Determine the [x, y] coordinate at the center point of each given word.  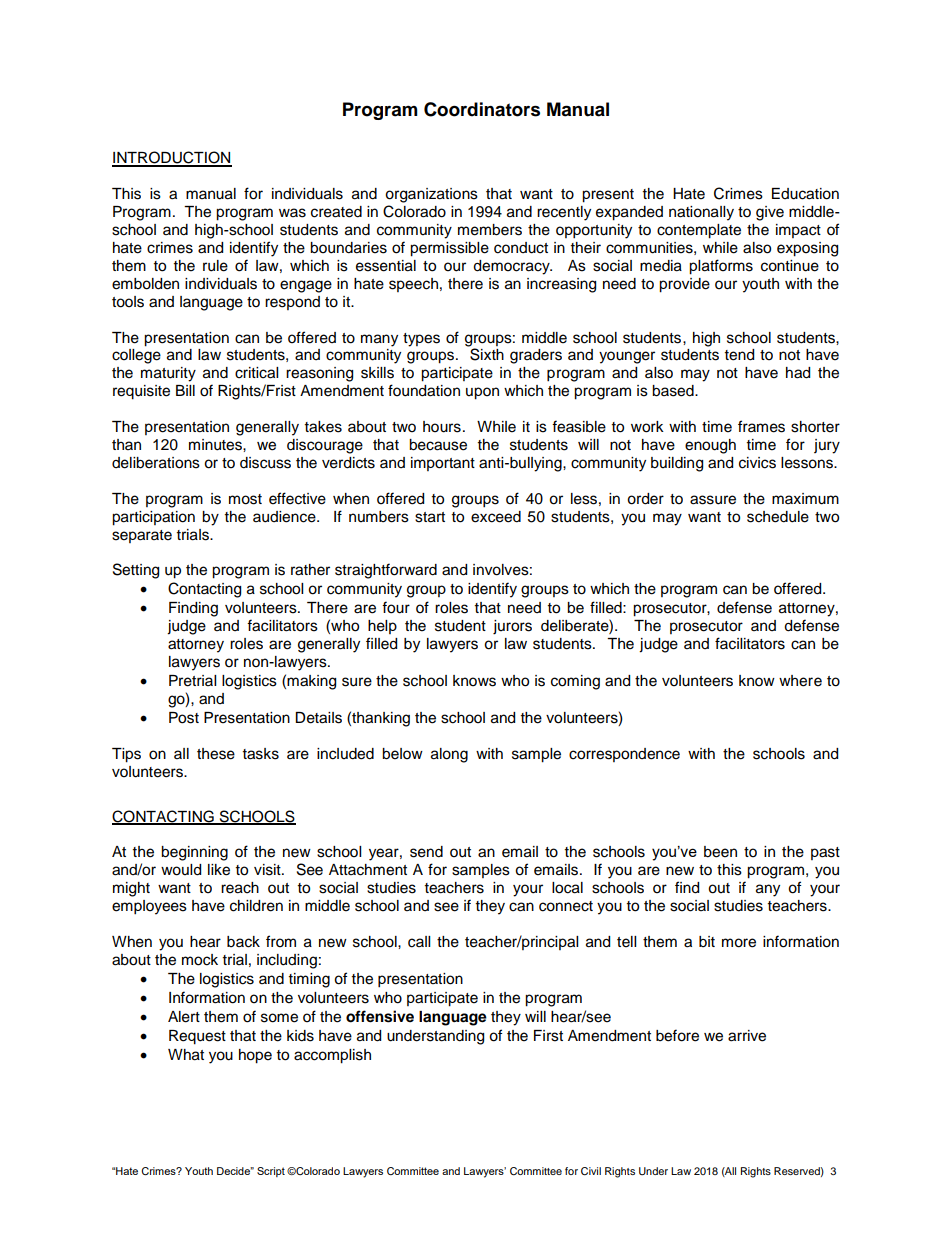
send [426, 852]
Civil [591, 1171]
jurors [512, 627]
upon [482, 393]
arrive [747, 1036]
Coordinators [482, 109]
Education [805, 194]
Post [184, 718]
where [800, 681]
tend [739, 355]
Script [271, 1172]
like [219, 870]
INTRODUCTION [172, 158]
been [720, 852]
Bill [185, 390]
